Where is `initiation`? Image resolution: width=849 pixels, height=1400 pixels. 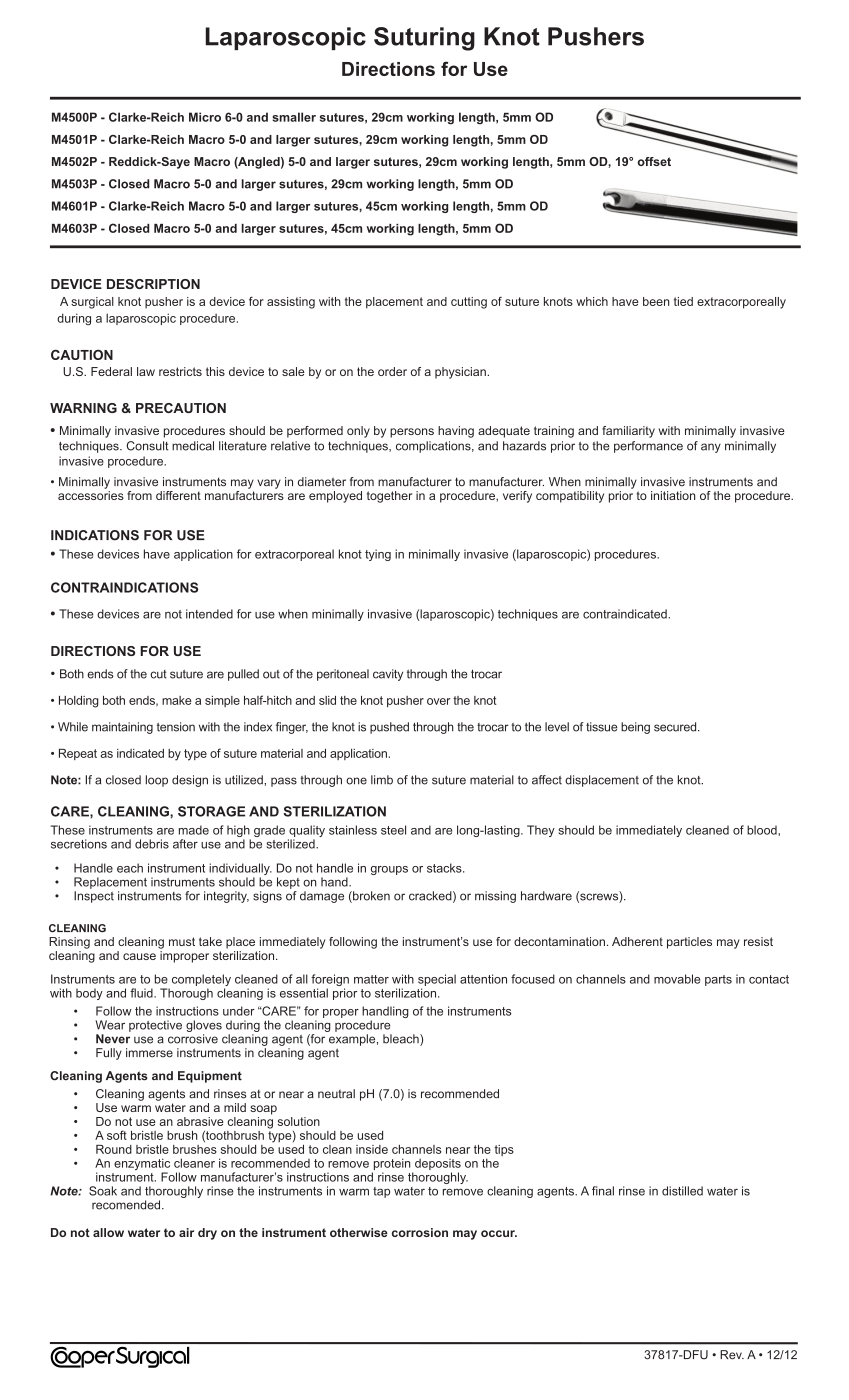 initiation is located at coordinates (673, 495).
